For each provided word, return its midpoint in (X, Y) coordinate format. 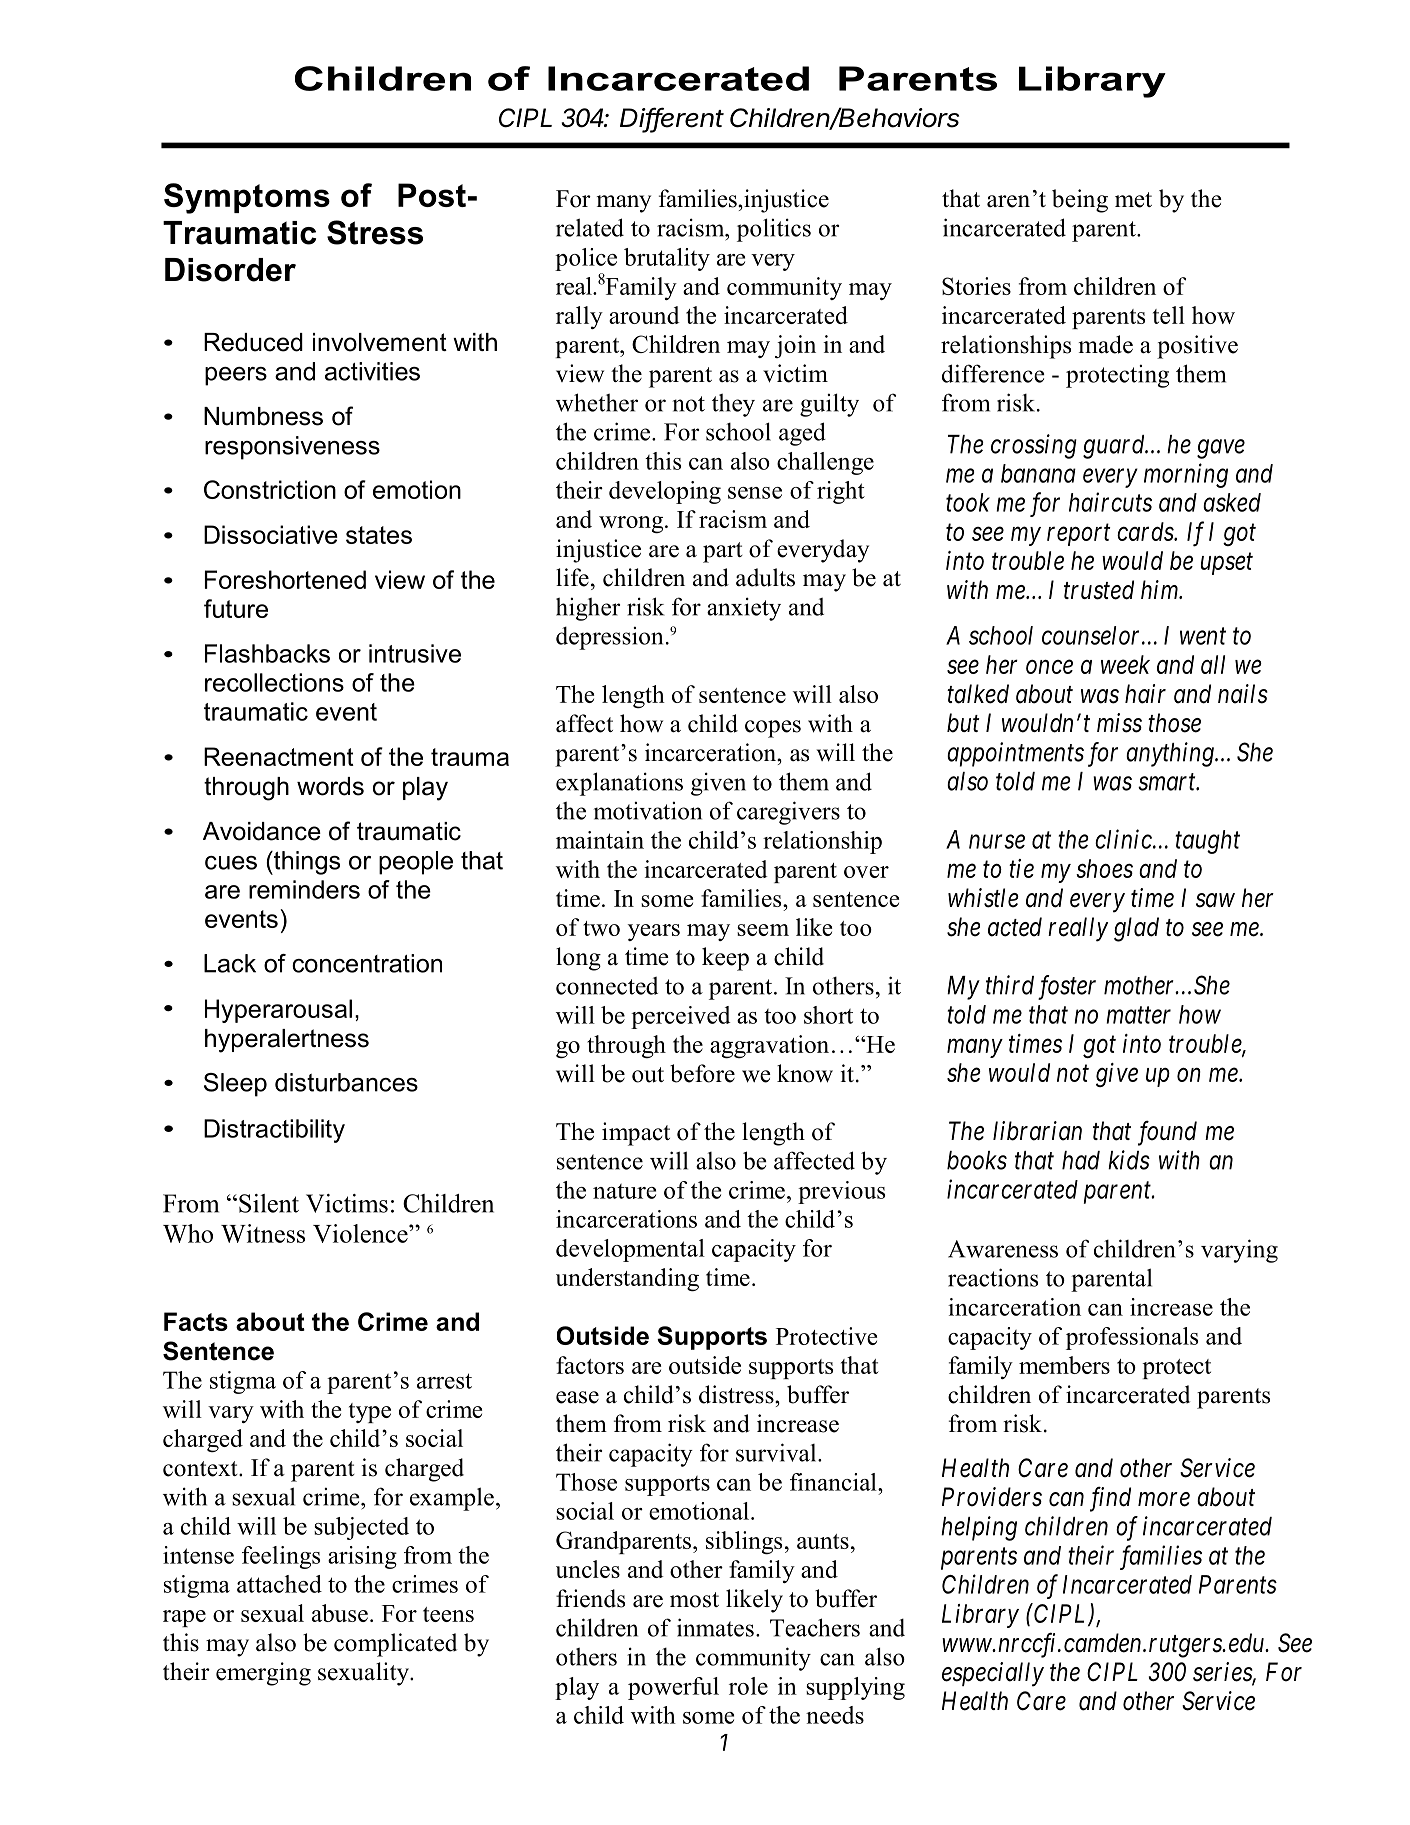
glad (1136, 929)
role (748, 1686)
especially (993, 1674)
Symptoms (247, 198)
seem (763, 930)
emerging (263, 1674)
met (1133, 200)
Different (672, 118)
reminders (304, 889)
